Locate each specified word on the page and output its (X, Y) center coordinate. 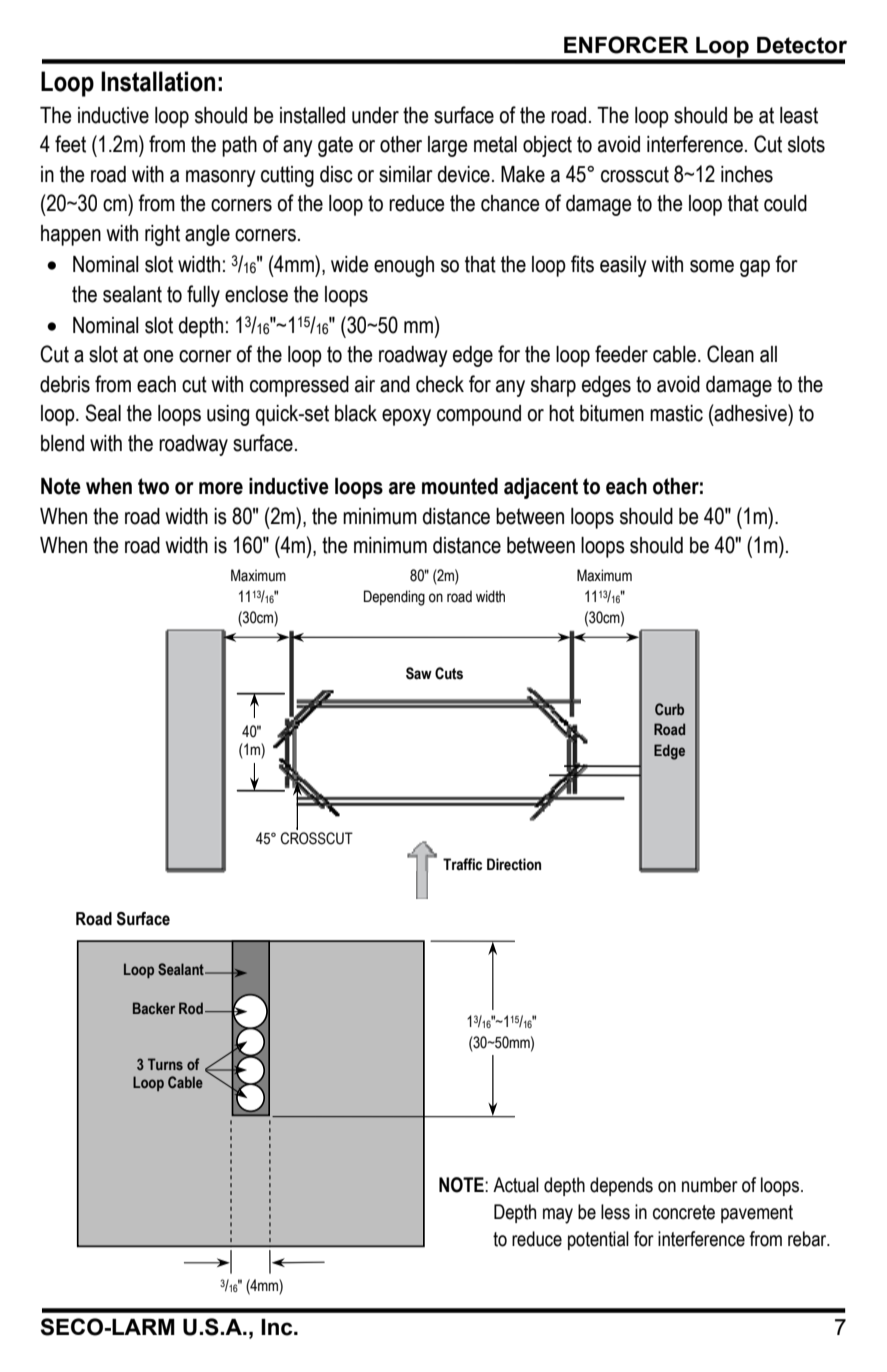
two (153, 486)
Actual (516, 1185)
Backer (154, 1008)
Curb (669, 709)
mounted (460, 486)
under (375, 115)
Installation (158, 81)
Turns (165, 1064)
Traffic (462, 864)
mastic (676, 413)
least (799, 115)
